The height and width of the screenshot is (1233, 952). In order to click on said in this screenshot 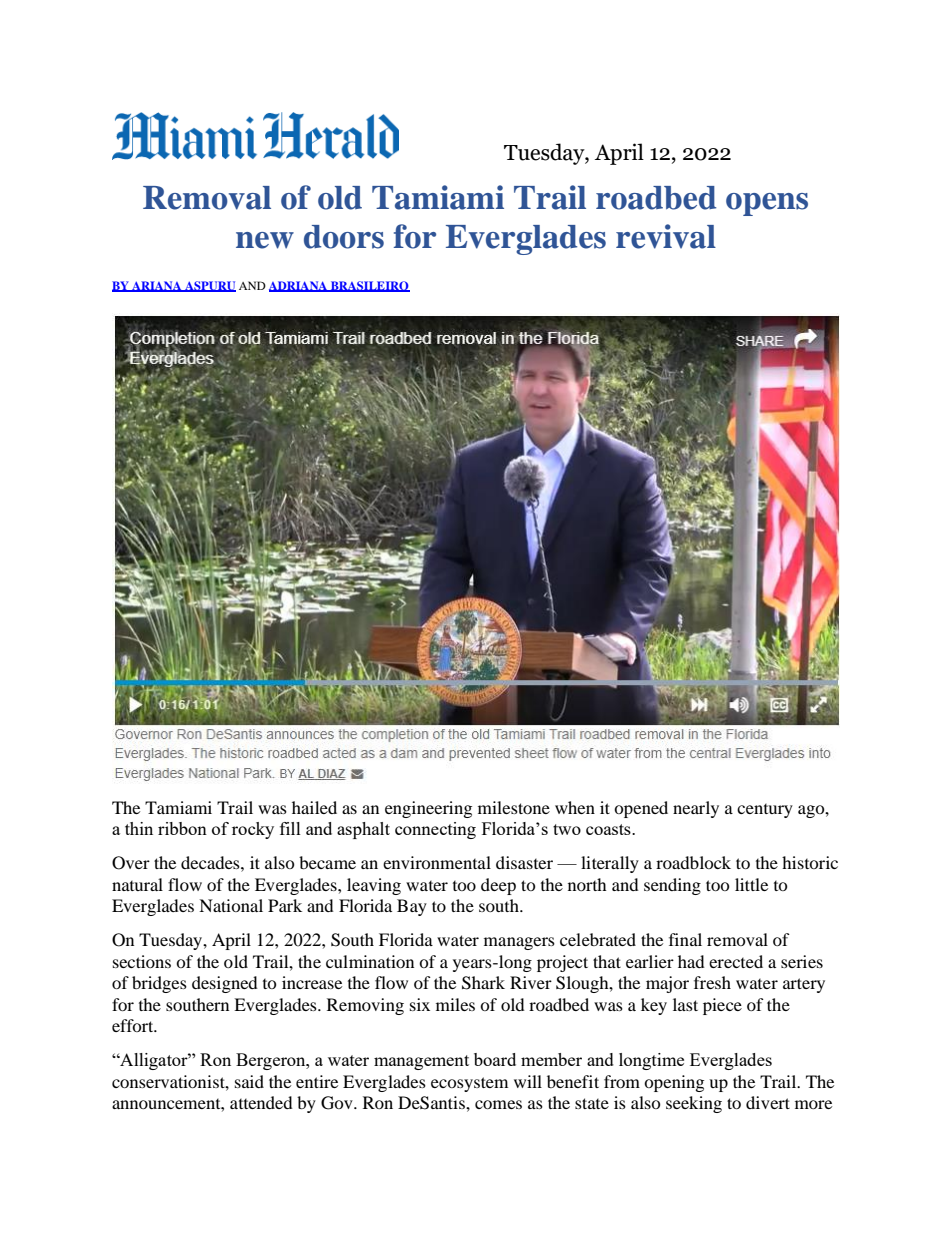, I will do `click(249, 1081)`.
